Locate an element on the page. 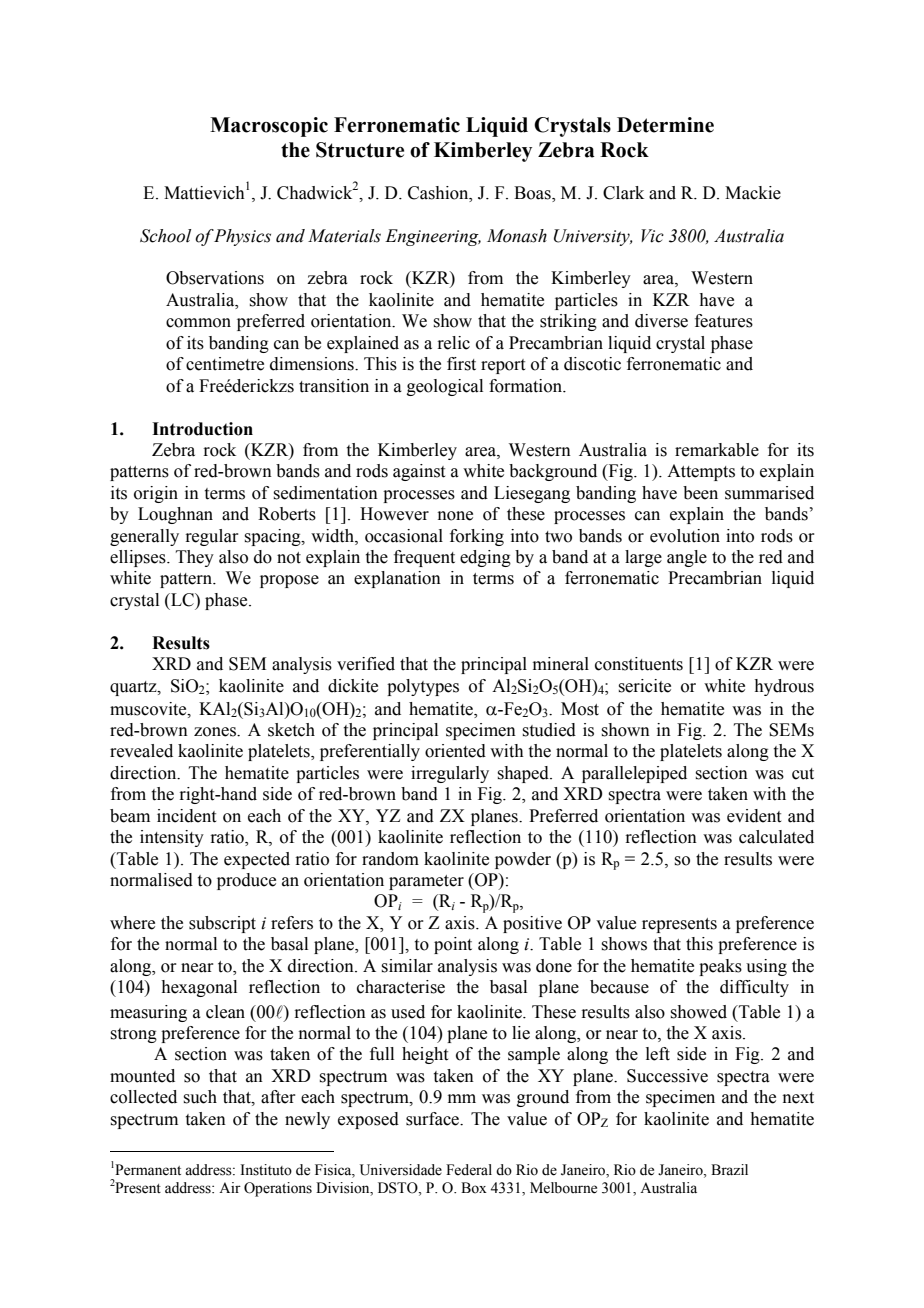 The image size is (924, 1308). peaks is located at coordinates (720, 967).
